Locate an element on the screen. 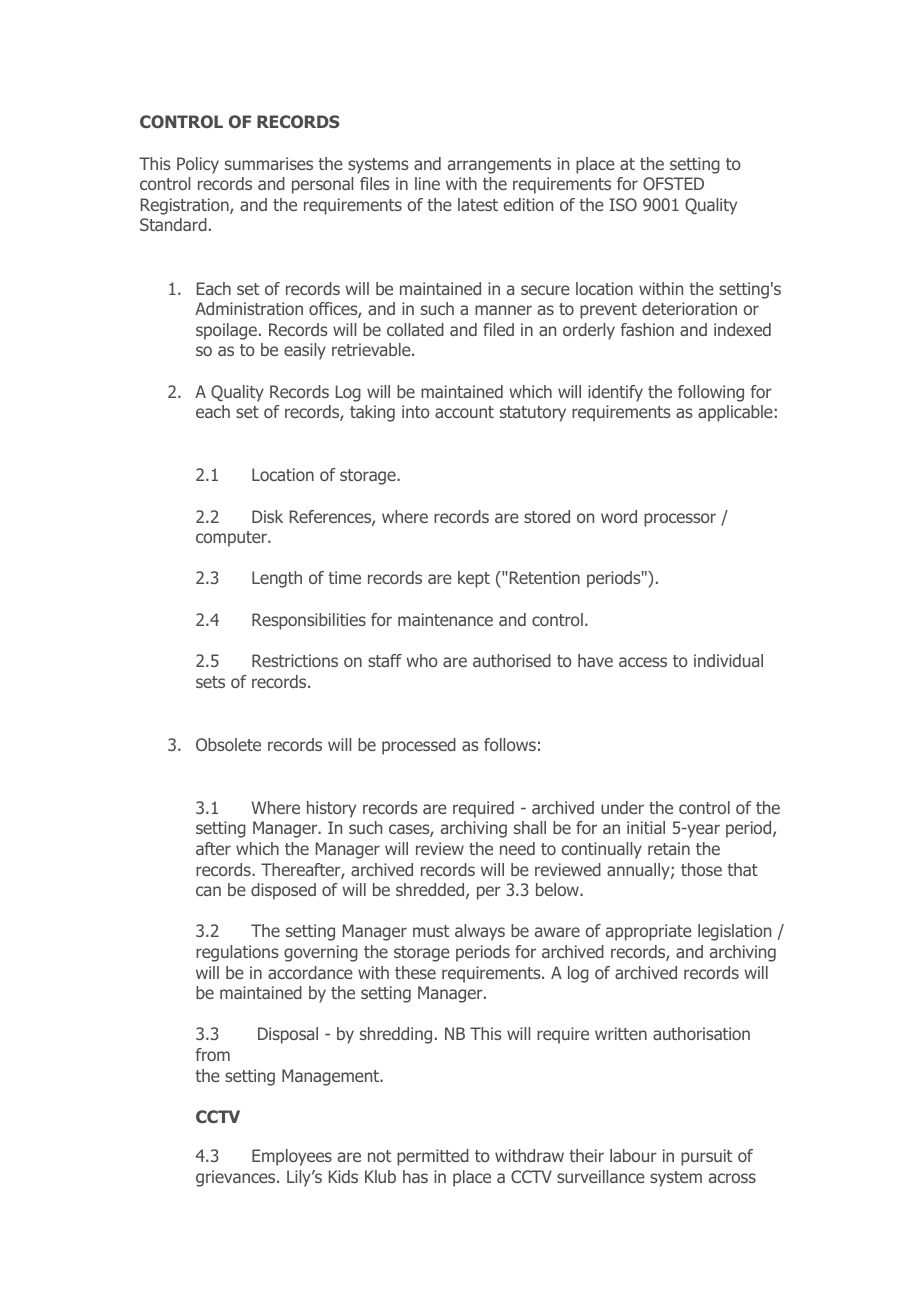  permitted is located at coordinates (433, 1157).
